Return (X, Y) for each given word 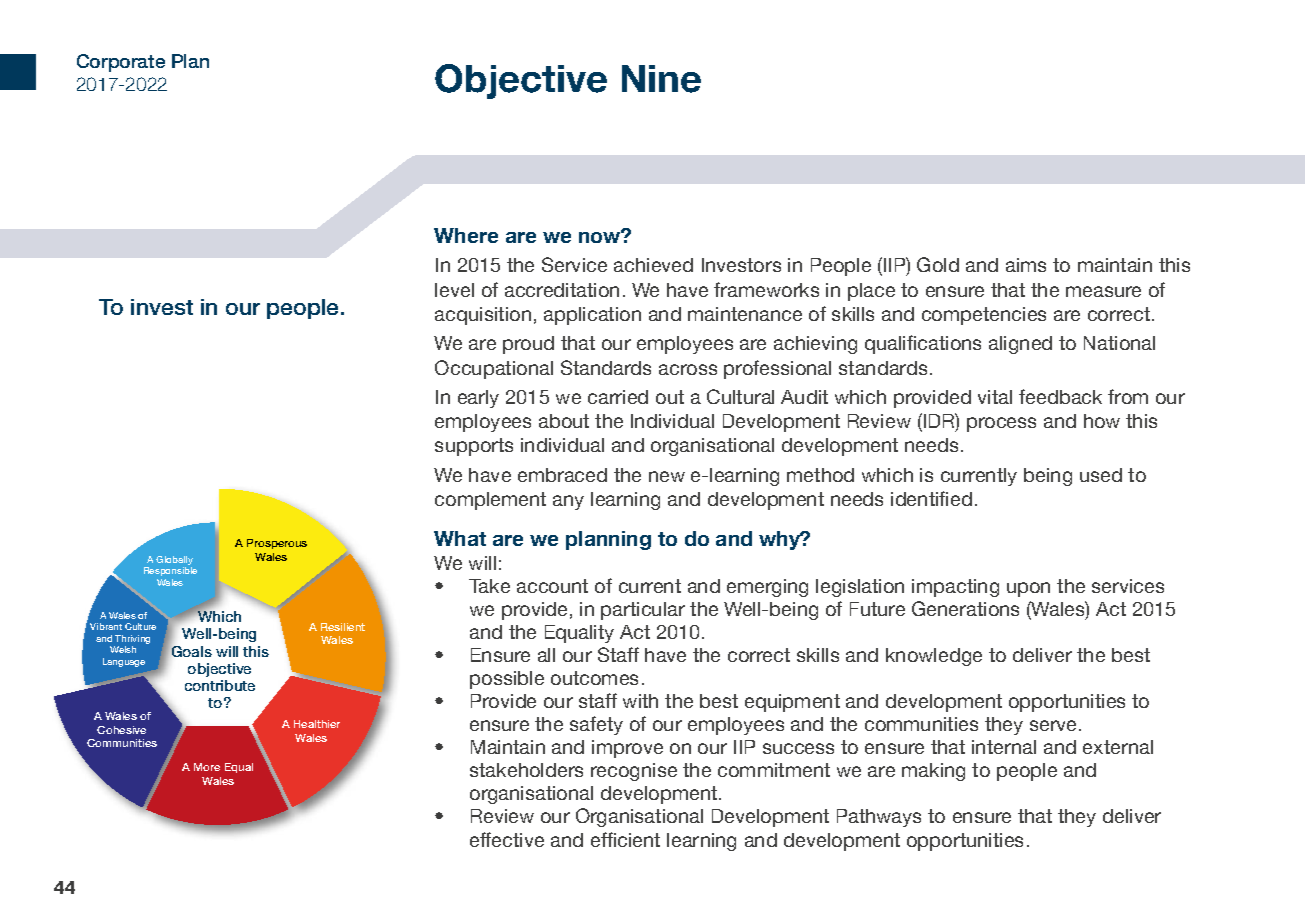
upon (1028, 589)
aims (1026, 265)
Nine (661, 79)
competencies (984, 316)
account (552, 586)
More (207, 767)
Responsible (170, 571)
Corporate (121, 63)
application (592, 316)
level (454, 290)
